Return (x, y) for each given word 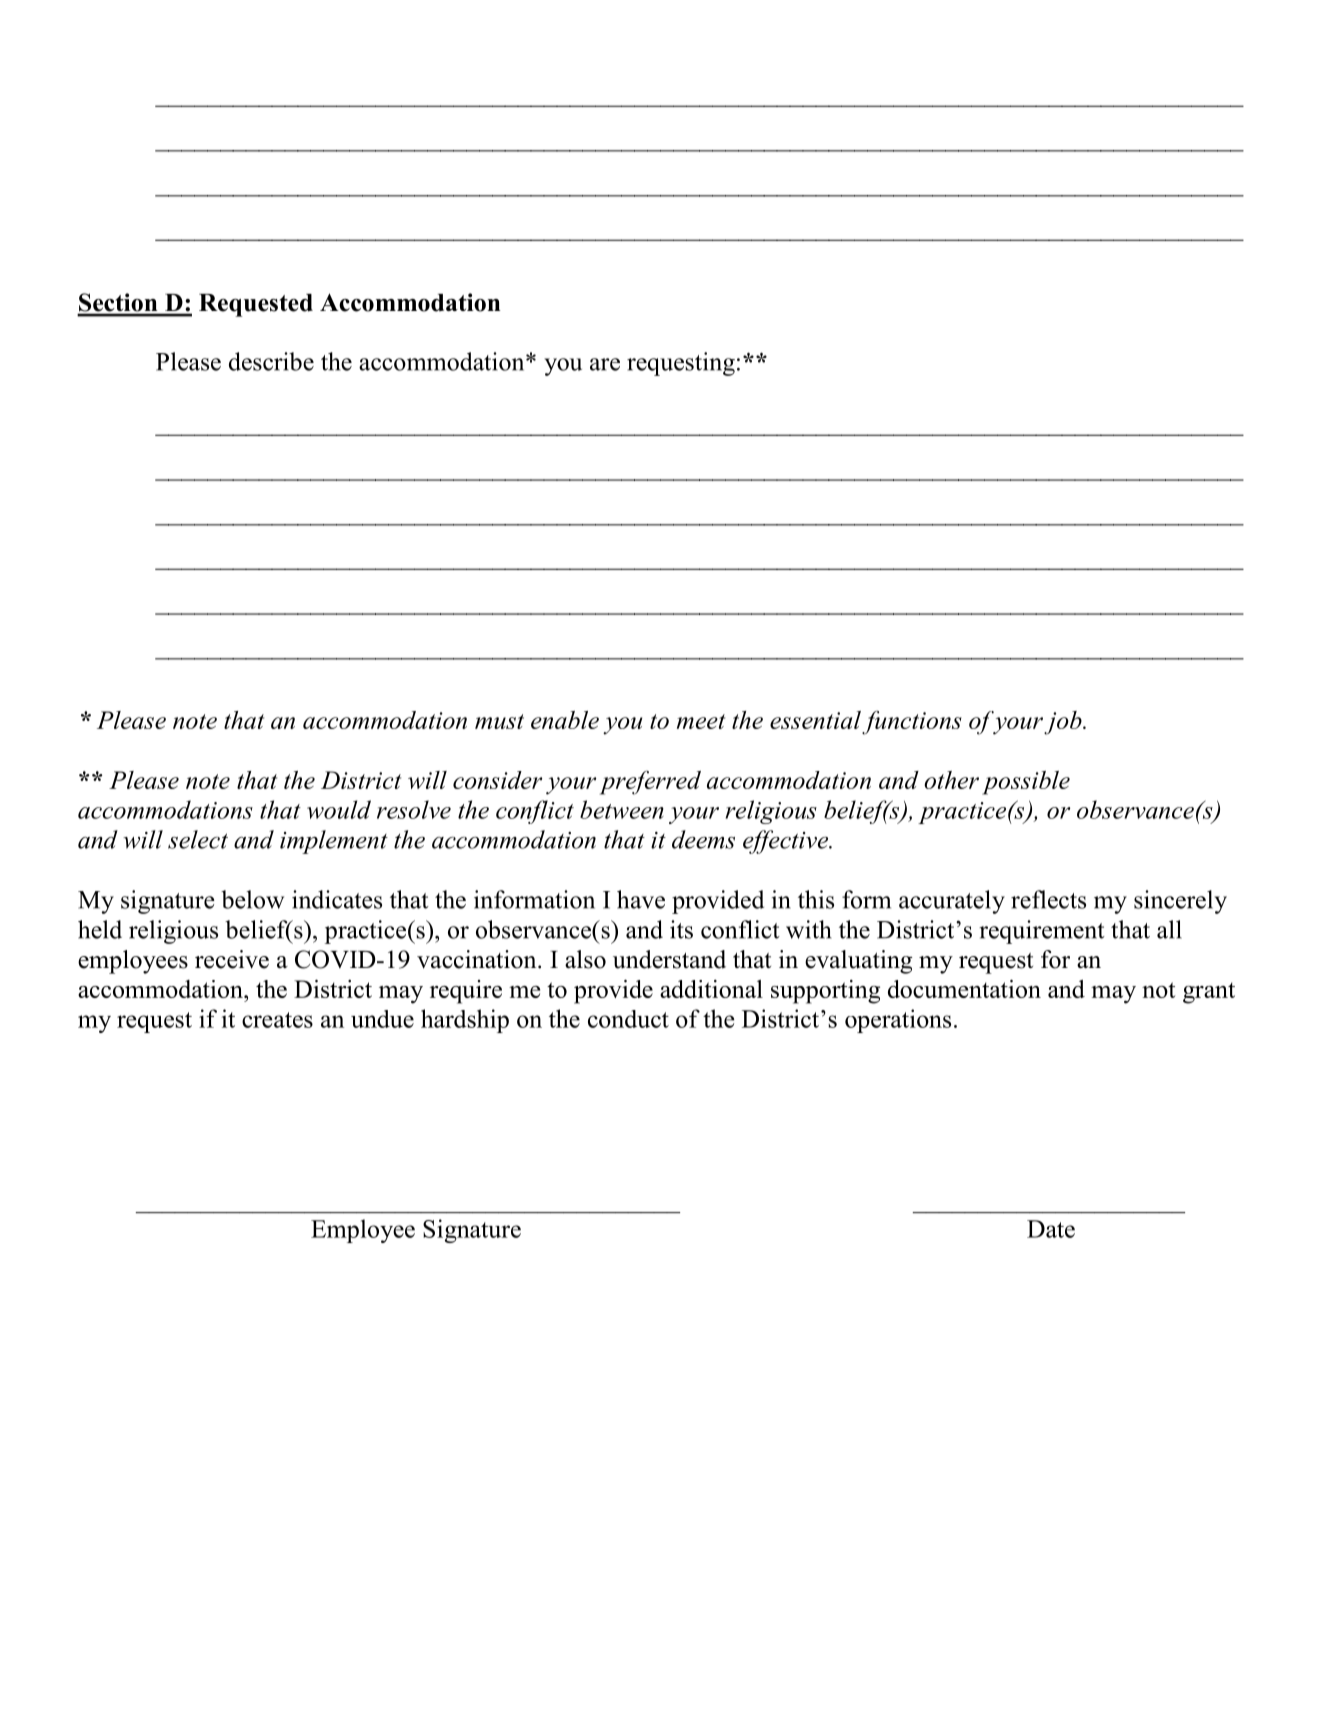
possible (1026, 783)
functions (912, 723)
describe (271, 361)
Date (1051, 1229)
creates (277, 1020)
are (605, 364)
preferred (650, 783)
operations (898, 1021)
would (339, 809)
